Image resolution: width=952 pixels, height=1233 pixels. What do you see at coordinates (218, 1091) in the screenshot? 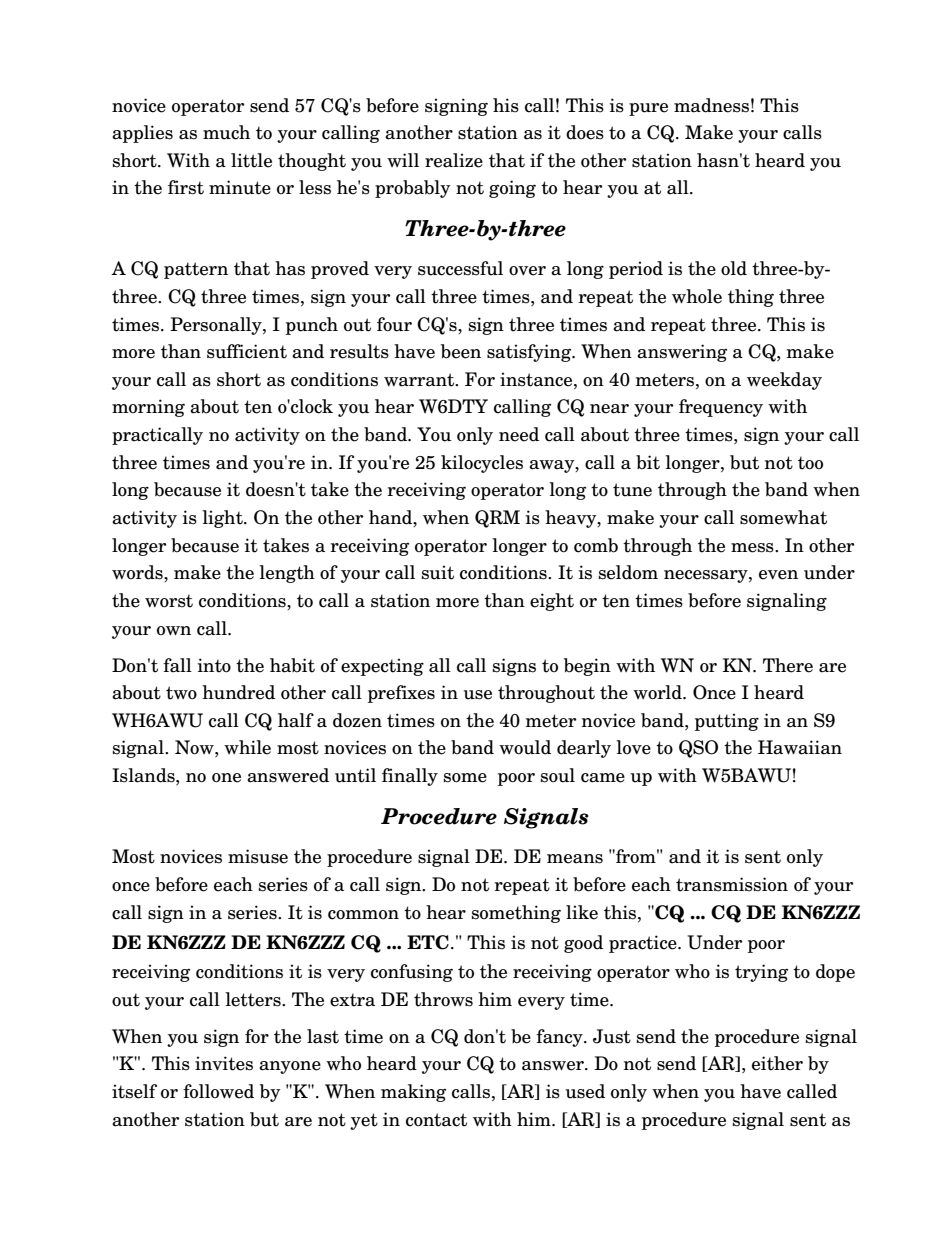
I see `followed` at bounding box center [218, 1091].
